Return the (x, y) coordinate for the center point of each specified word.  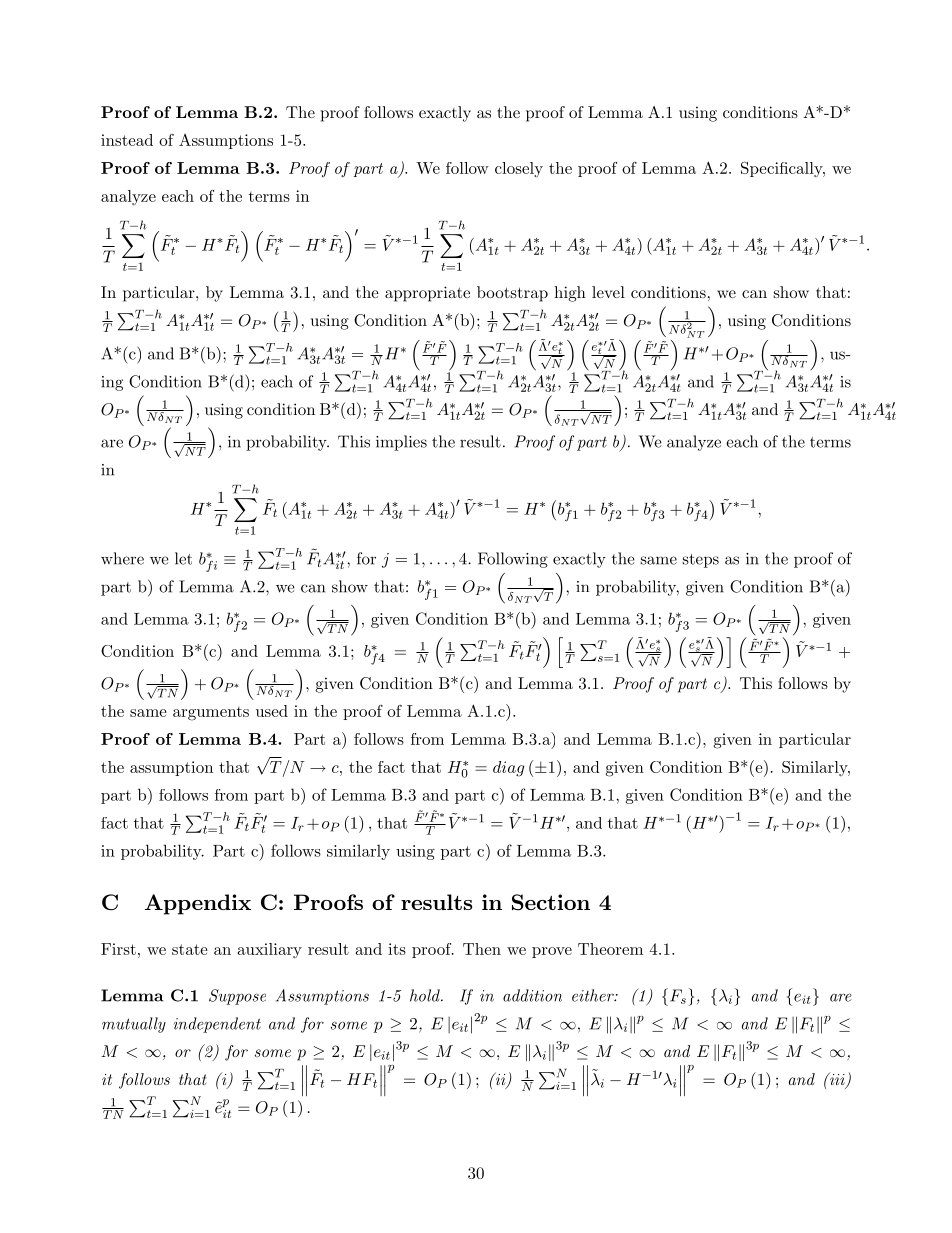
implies (401, 443)
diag (509, 769)
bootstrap (512, 294)
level (608, 292)
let (183, 558)
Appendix (198, 904)
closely (519, 169)
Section (551, 902)
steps (701, 561)
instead (127, 140)
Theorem (610, 949)
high (570, 294)
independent (217, 1025)
